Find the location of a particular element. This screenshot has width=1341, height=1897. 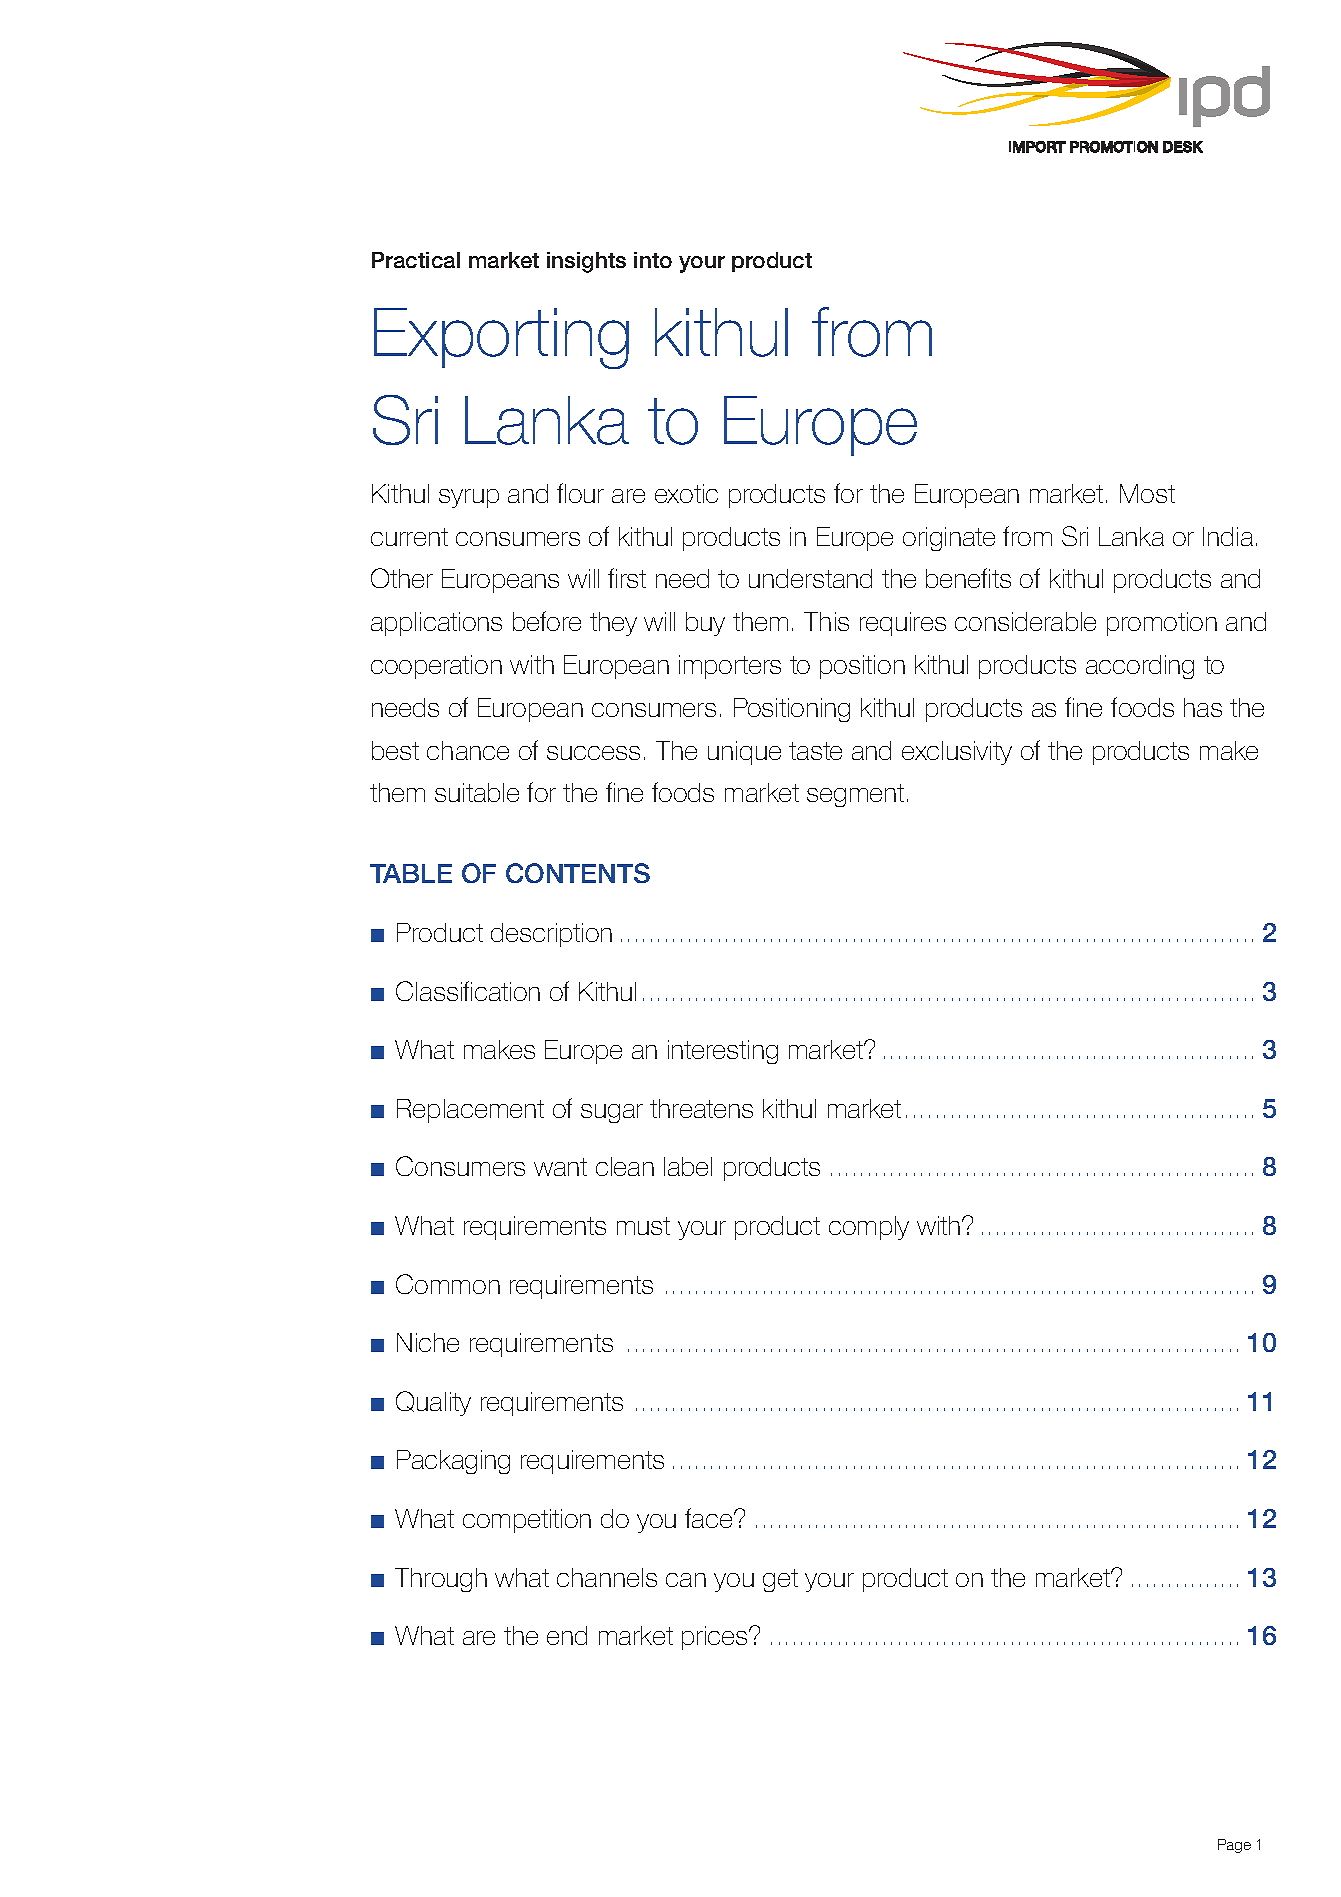

CONTENTS is located at coordinates (578, 873).
